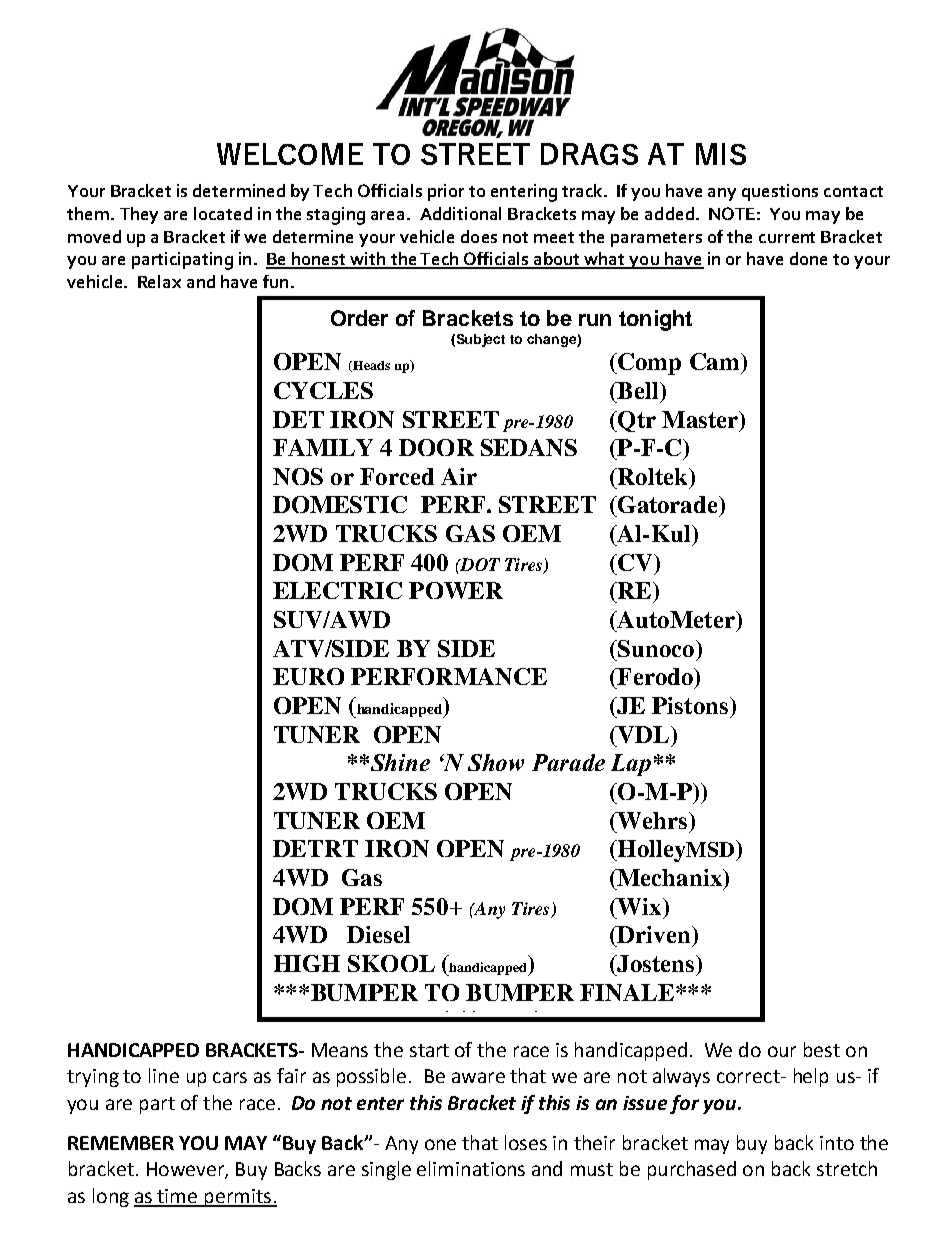  I want to click on eliminations, so click(471, 1168).
